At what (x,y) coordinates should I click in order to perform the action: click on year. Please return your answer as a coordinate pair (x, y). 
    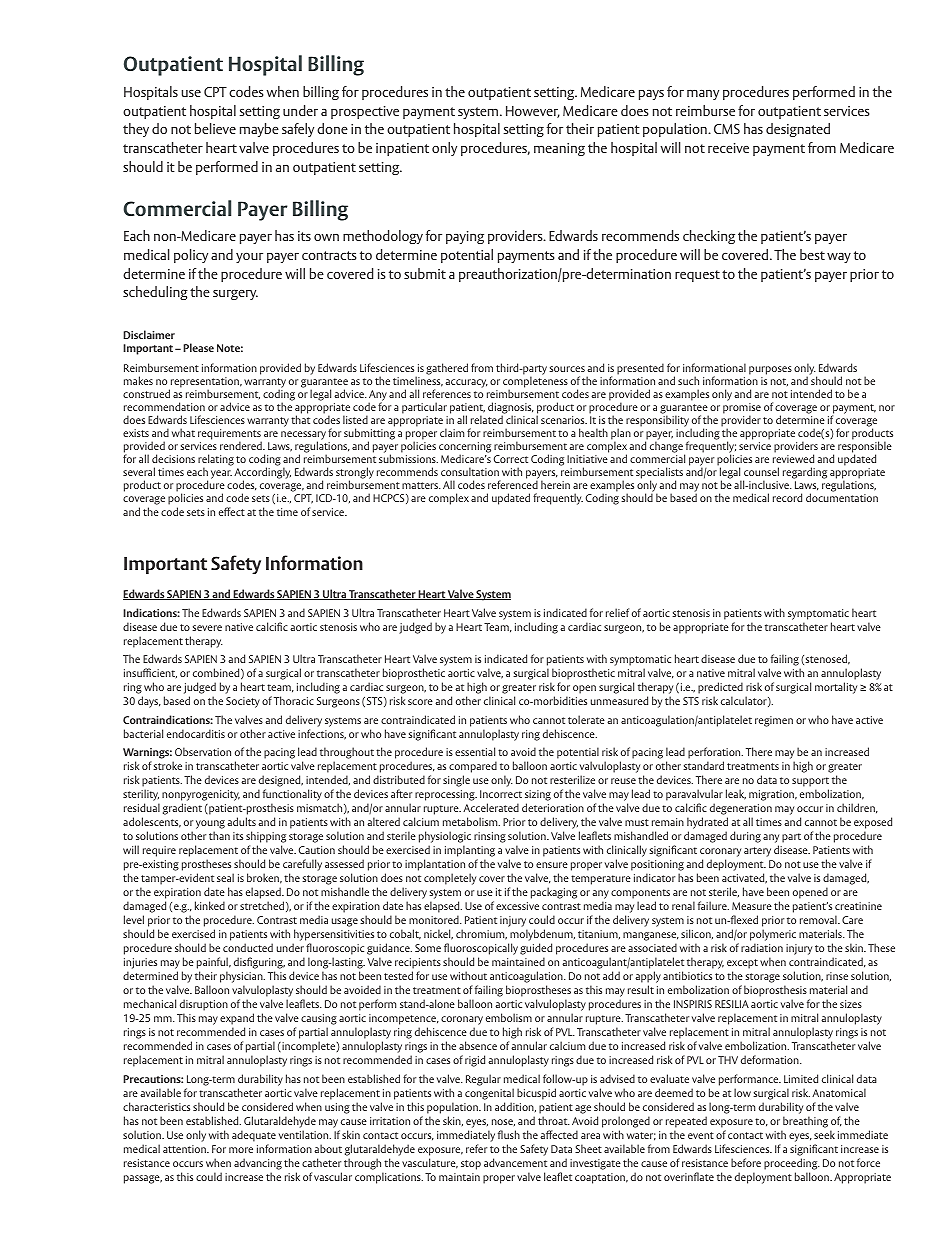
    Looking at the image, I should click on (221, 474).
